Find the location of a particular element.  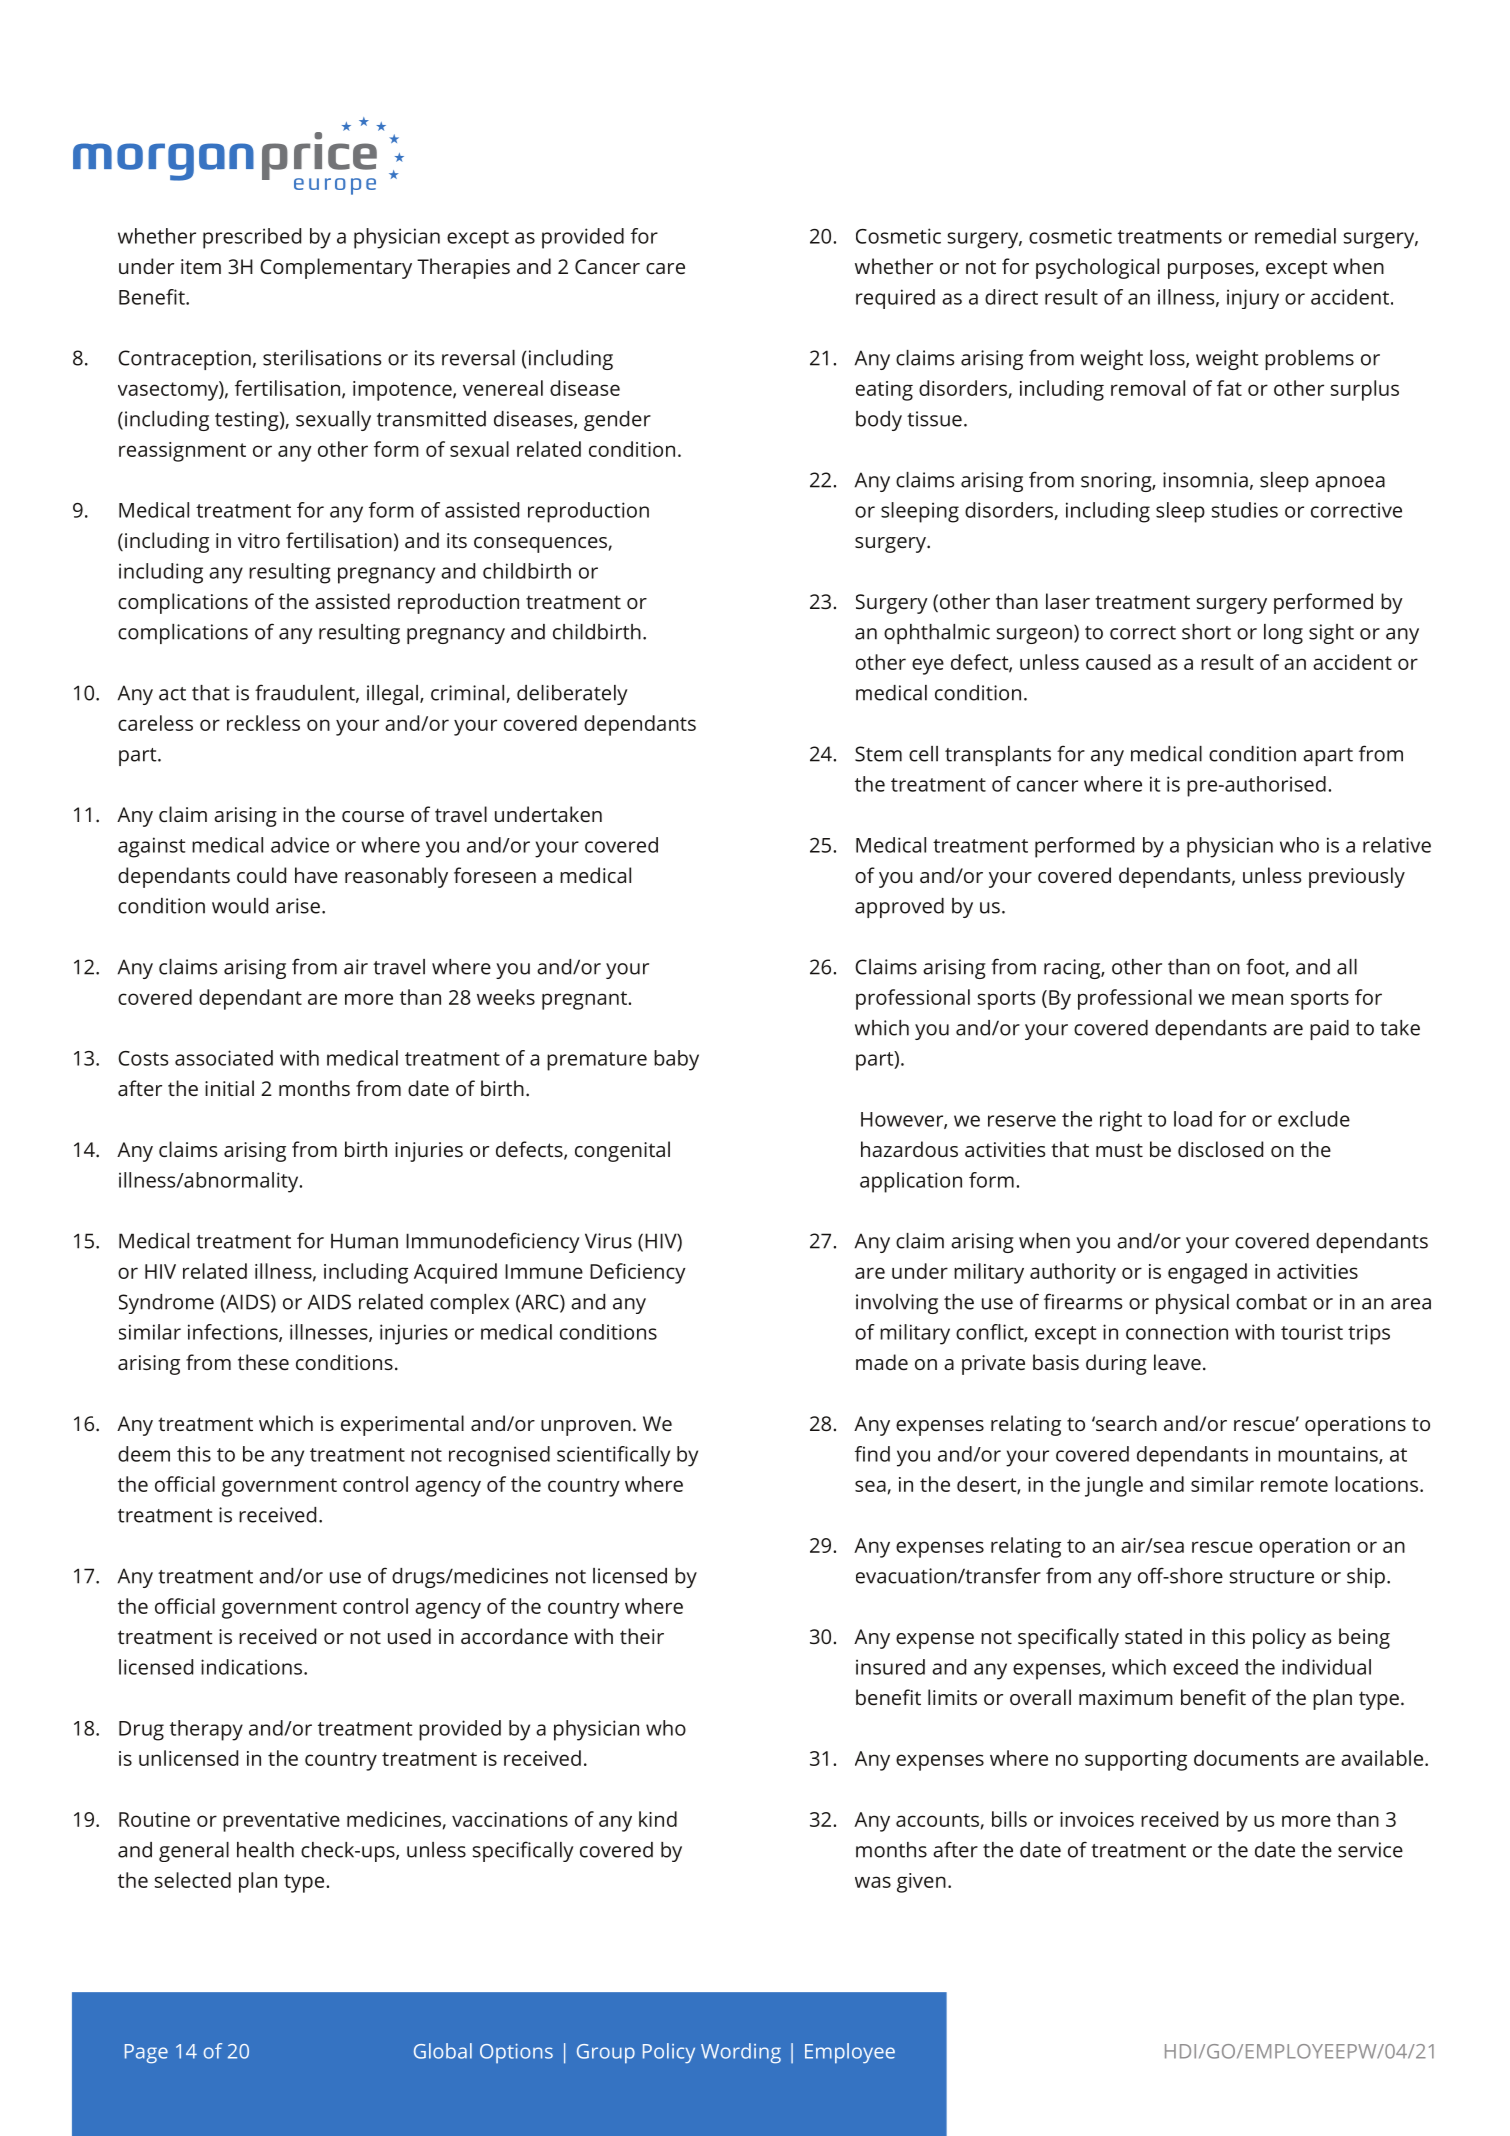

Complementary is located at coordinates (336, 268).
